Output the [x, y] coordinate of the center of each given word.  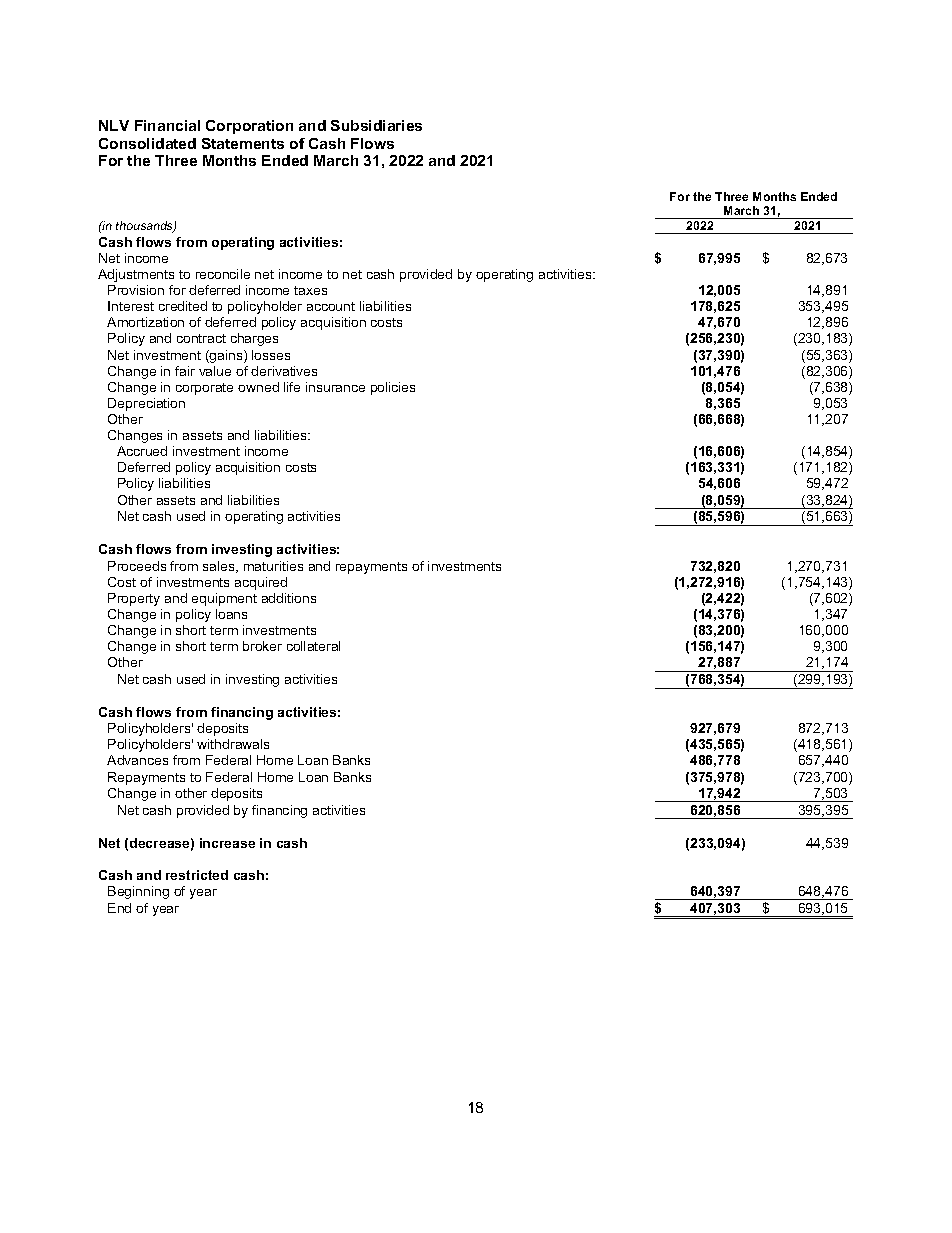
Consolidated [147, 143]
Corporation [249, 127]
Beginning [138, 892]
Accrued [142, 451]
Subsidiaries [376, 125]
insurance [335, 387]
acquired [261, 583]
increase [227, 843]
